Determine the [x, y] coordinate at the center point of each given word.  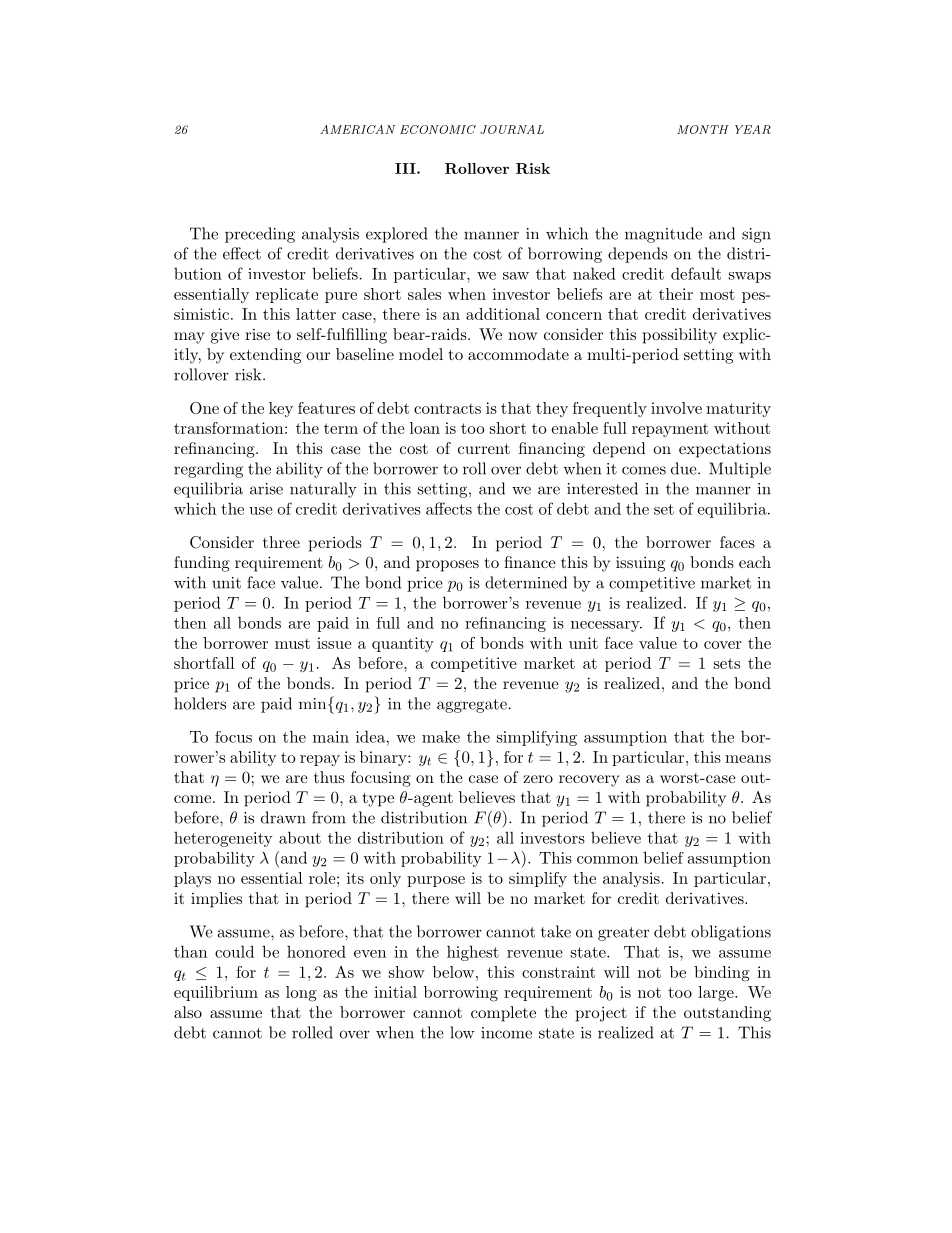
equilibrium [216, 993]
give [225, 336]
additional [503, 314]
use [260, 511]
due [684, 468]
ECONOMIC [438, 129]
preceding [260, 235]
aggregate [472, 706]
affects [449, 508]
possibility [680, 336]
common [607, 860]
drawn [283, 817]
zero [538, 779]
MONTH [703, 129]
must [292, 643]
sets [727, 663]
